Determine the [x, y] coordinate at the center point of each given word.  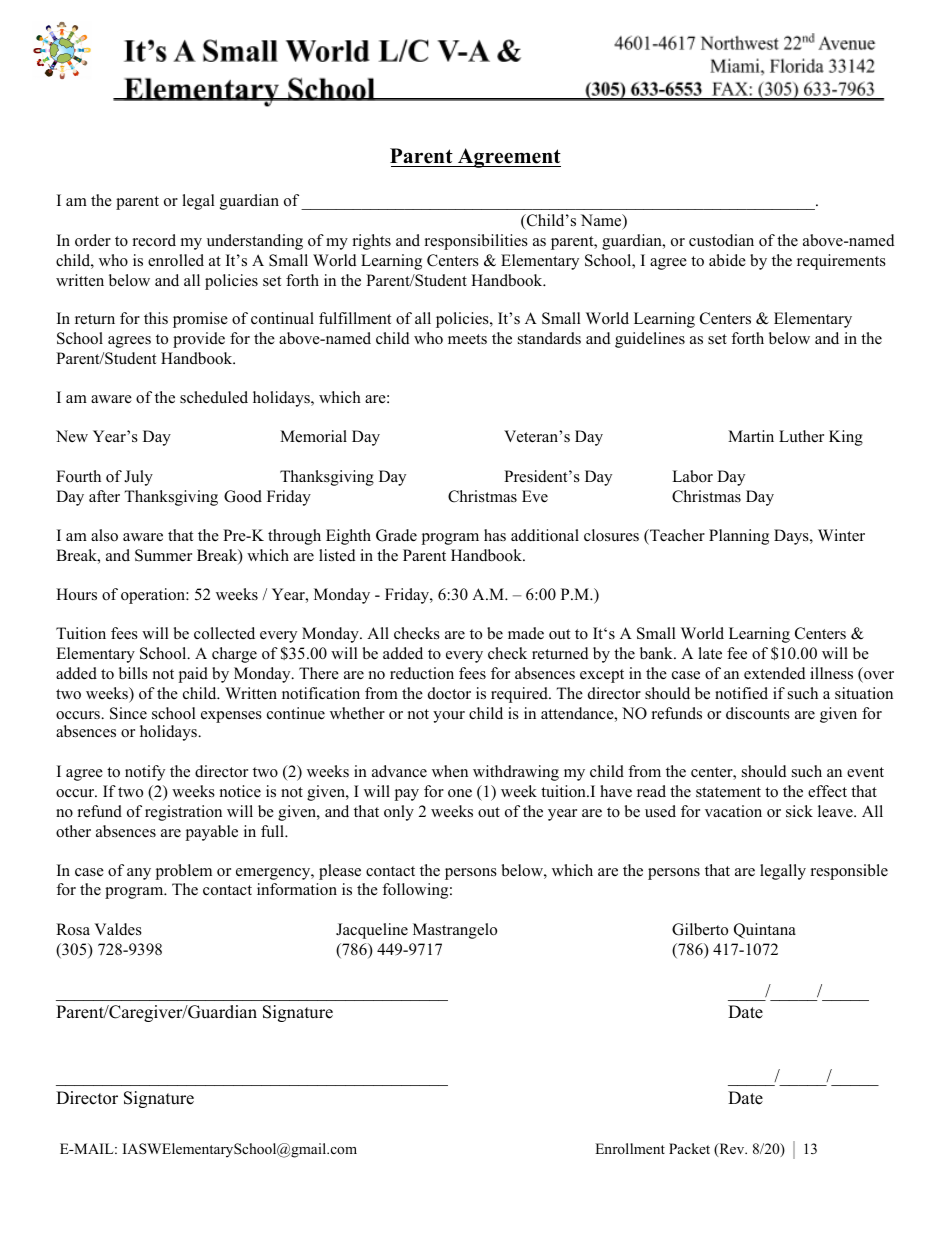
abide [727, 260]
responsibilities [476, 242]
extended [775, 673]
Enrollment [630, 1148]
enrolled [176, 260]
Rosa [73, 929]
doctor [449, 693]
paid [193, 675]
